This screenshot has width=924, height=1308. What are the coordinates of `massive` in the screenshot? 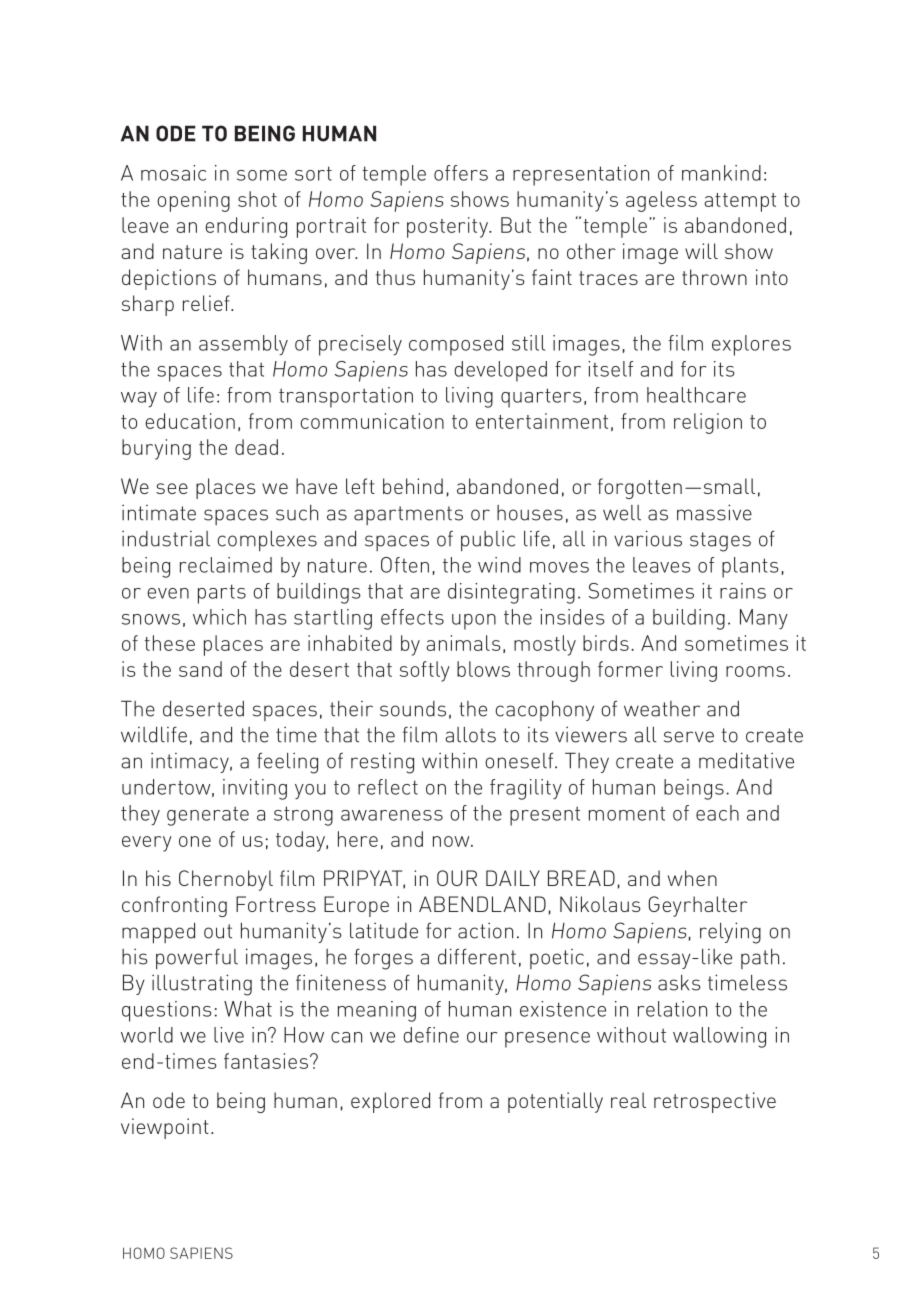 It's located at (714, 512).
